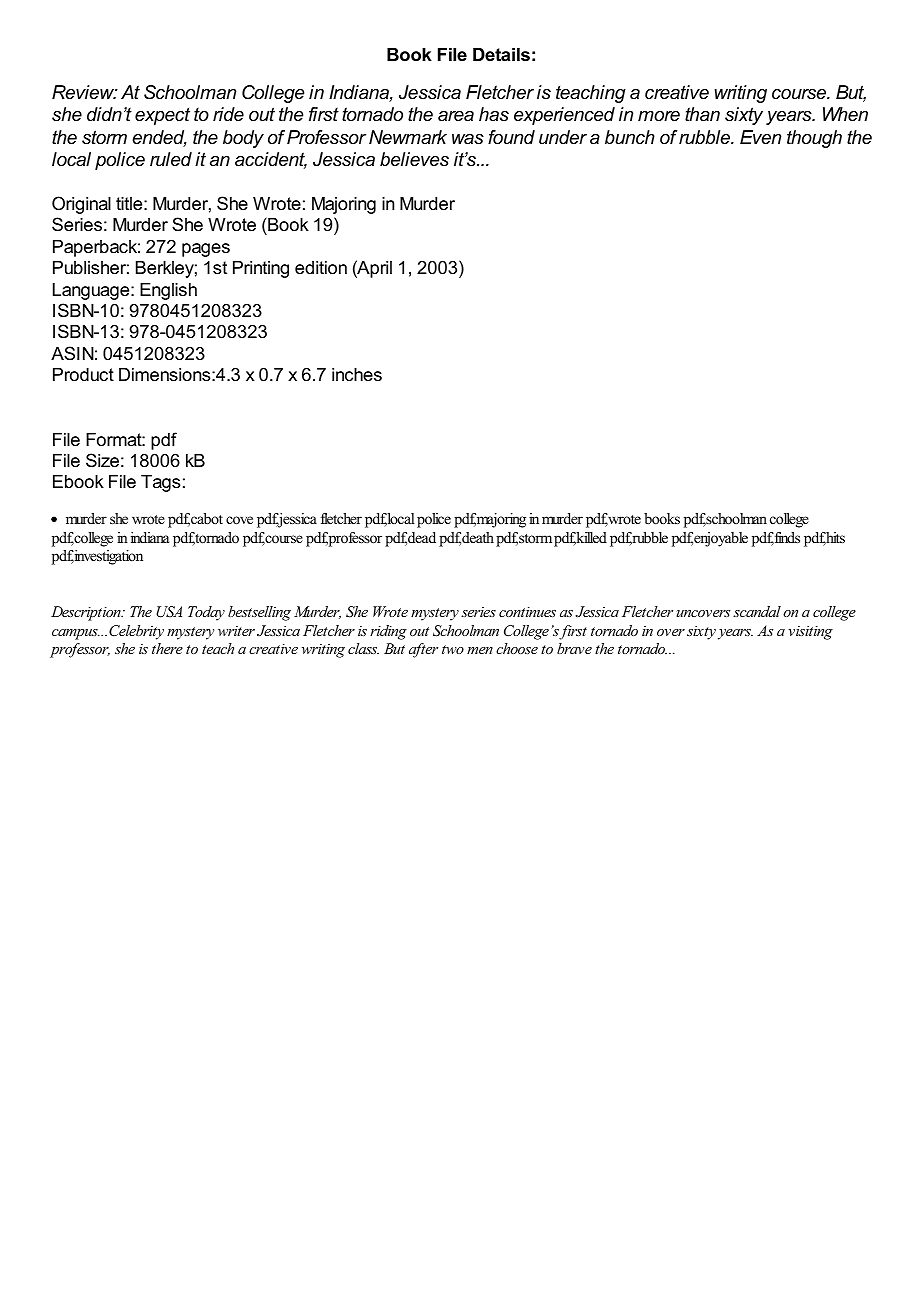 The width and height of the screenshot is (924, 1308). What do you see at coordinates (321, 268) in the screenshot?
I see `edition` at bounding box center [321, 268].
